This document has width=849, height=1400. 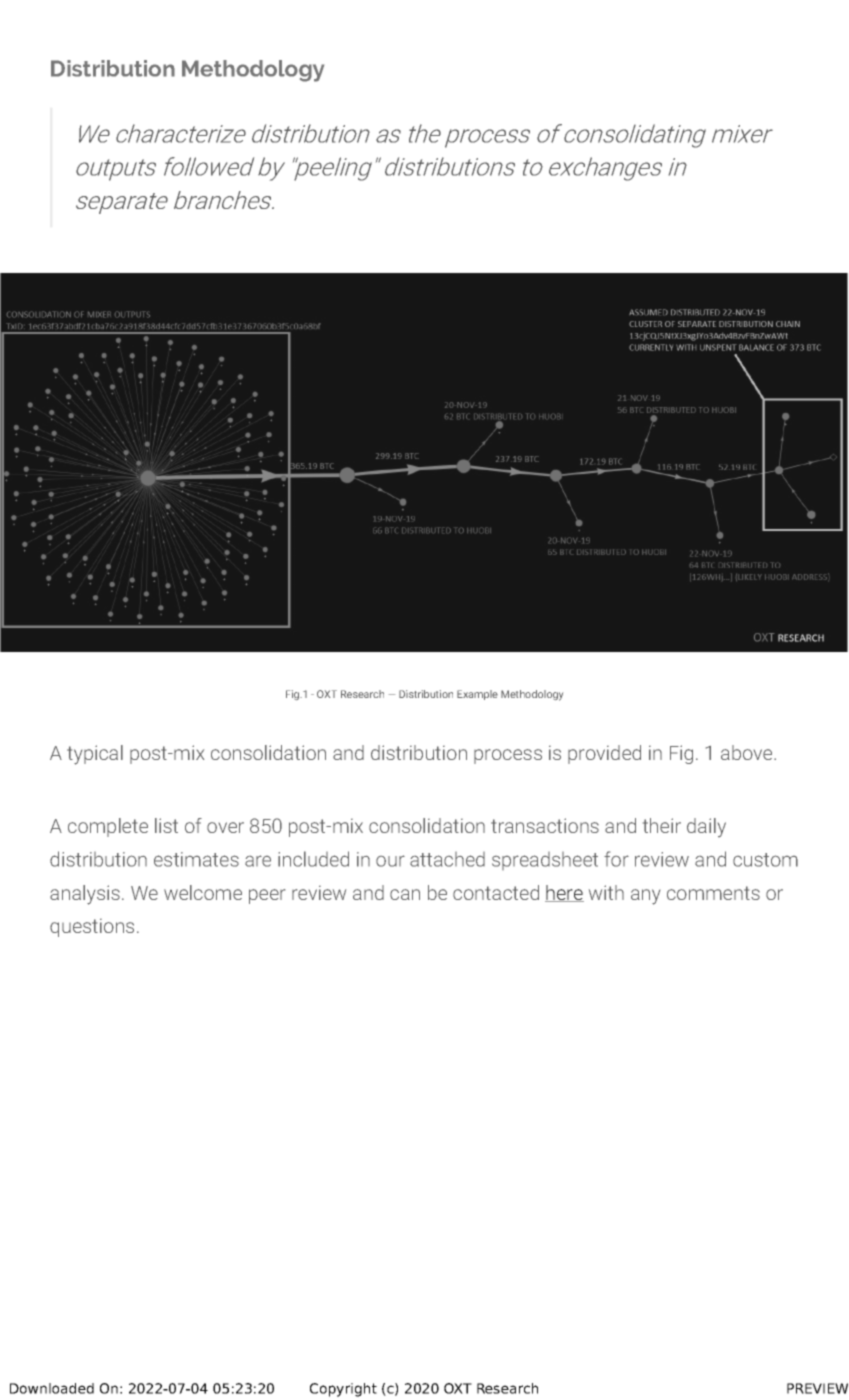 I want to click on peer, so click(x=267, y=896).
